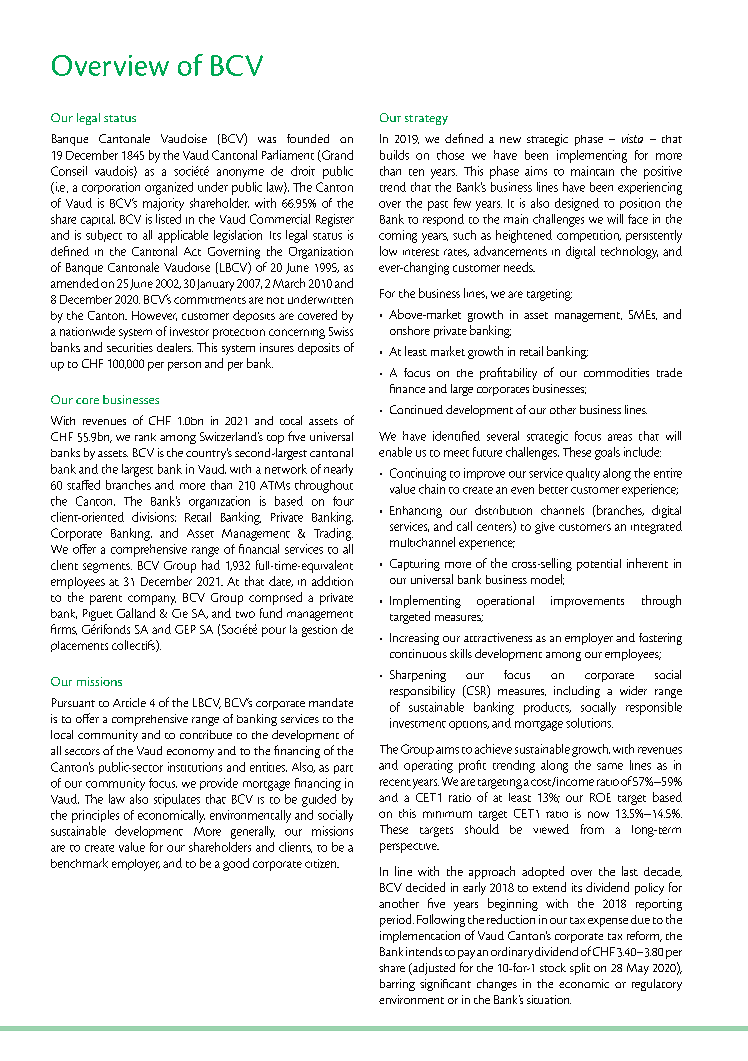 The height and width of the screenshot is (1061, 748). I want to click on vista, so click(632, 138).
